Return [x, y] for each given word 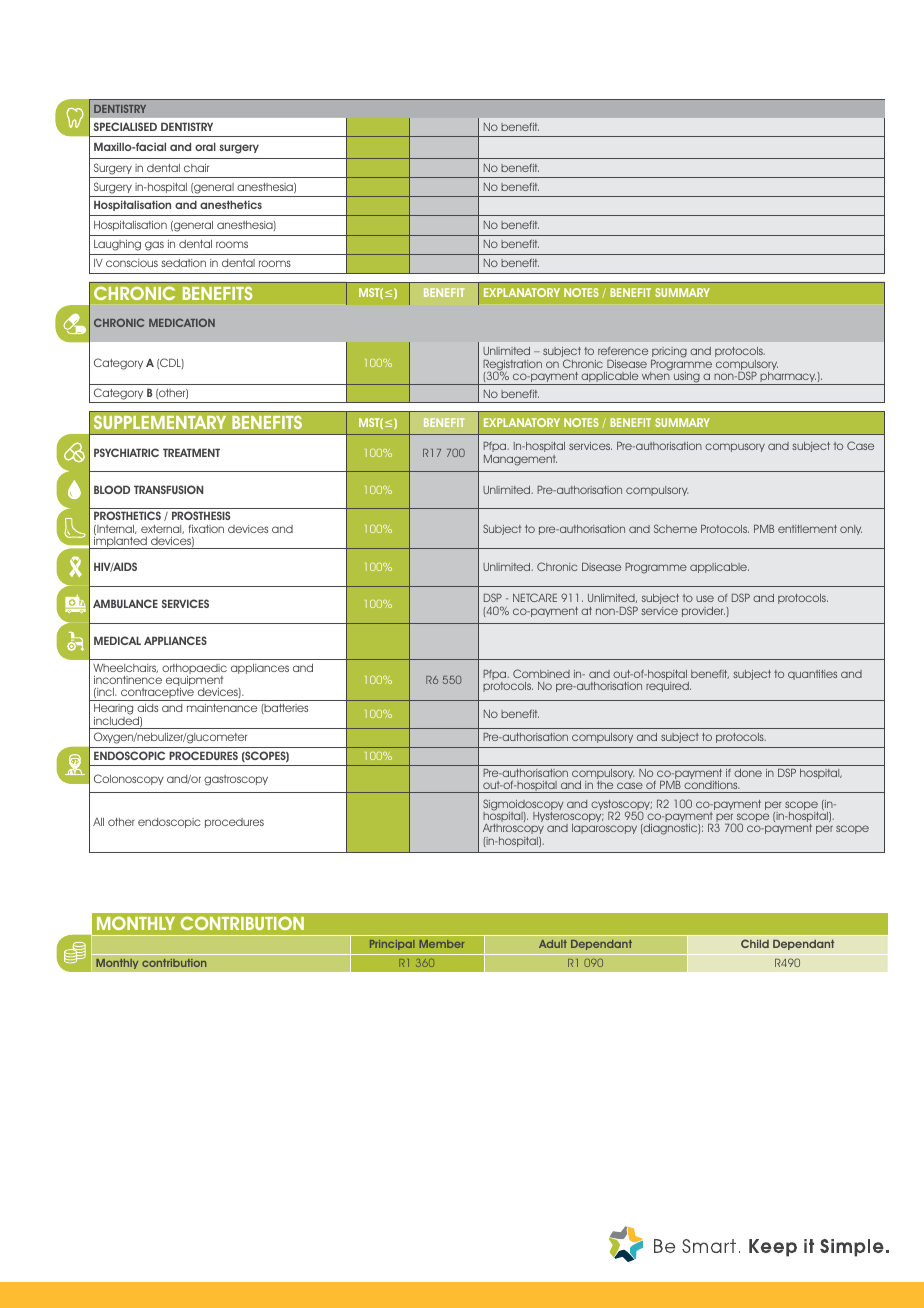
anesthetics [231, 204]
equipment [194, 682]
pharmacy [788, 378]
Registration [512, 366]
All [98, 822]
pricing [669, 354]
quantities [812, 675]
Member [442, 944]
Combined [541, 673]
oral [205, 146]
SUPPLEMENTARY [160, 422]
